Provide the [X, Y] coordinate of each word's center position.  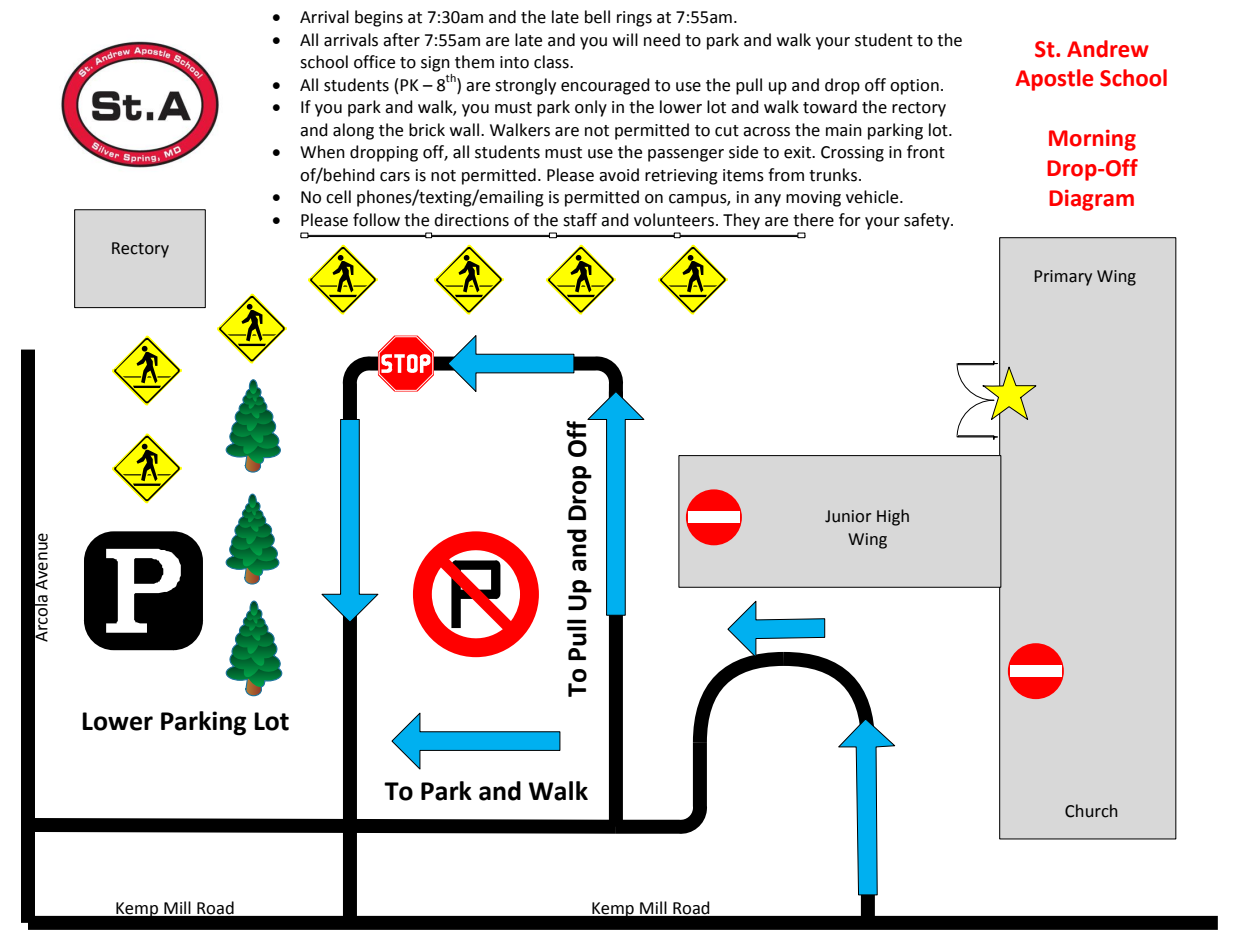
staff [580, 220]
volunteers [674, 220]
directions [471, 220]
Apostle [1054, 80]
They [741, 221]
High [893, 517]
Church [1091, 811]
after [401, 40]
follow [376, 220]
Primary [1063, 278]
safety [928, 221]
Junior [848, 516]
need [662, 40]
